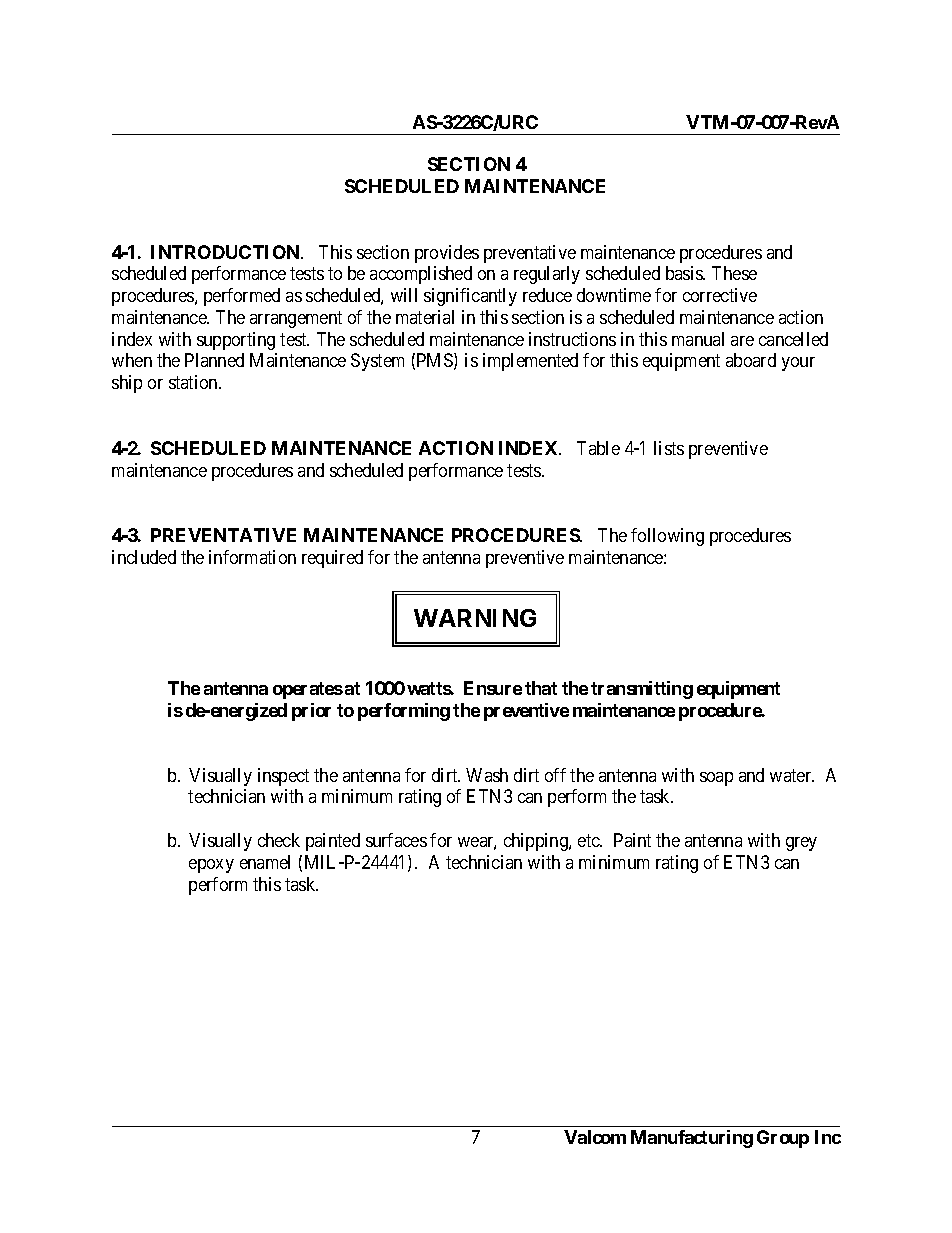 The width and height of the image is (952, 1233). I want to click on information, so click(252, 557).
